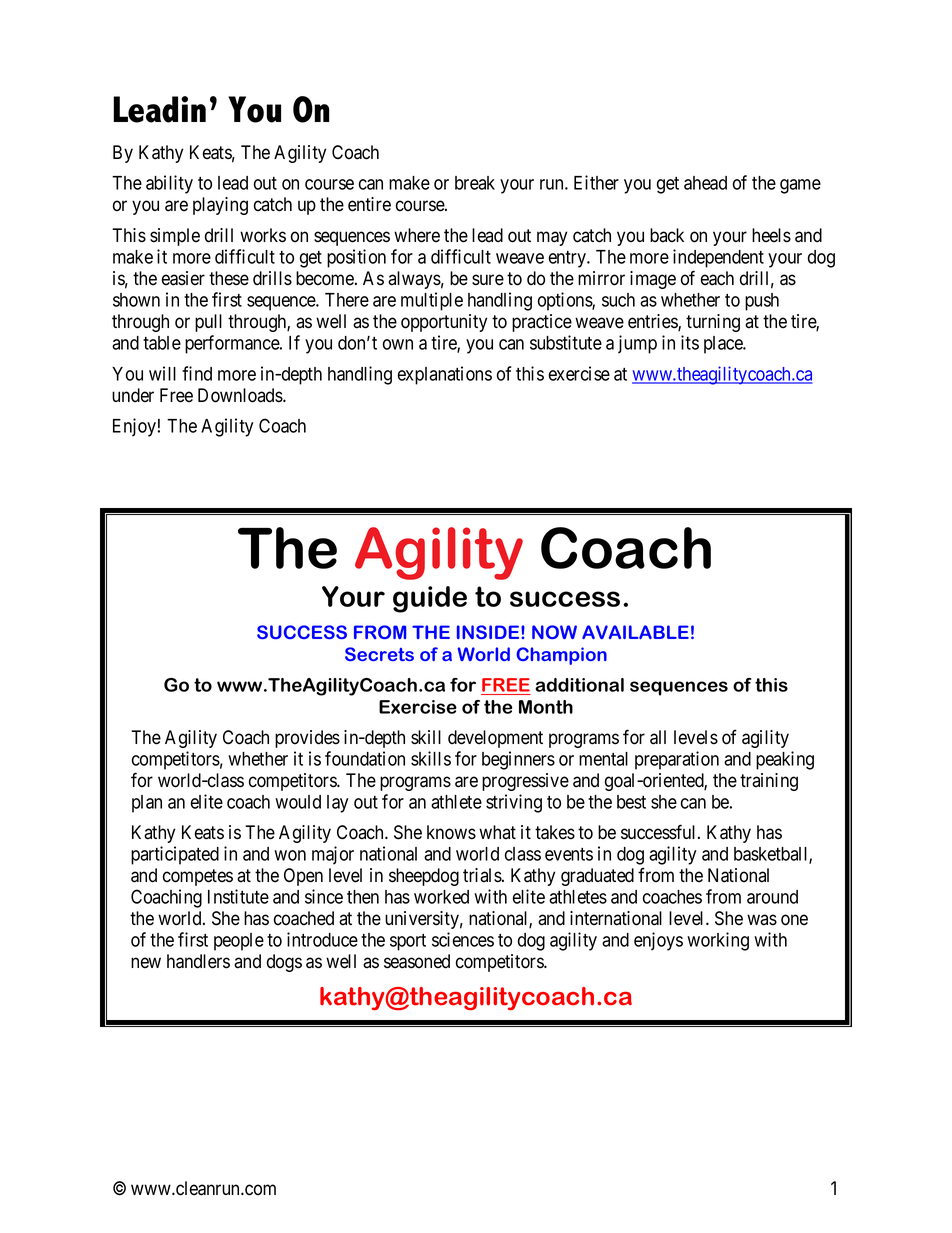 The image size is (952, 1233). I want to click on guide, so click(430, 599).
